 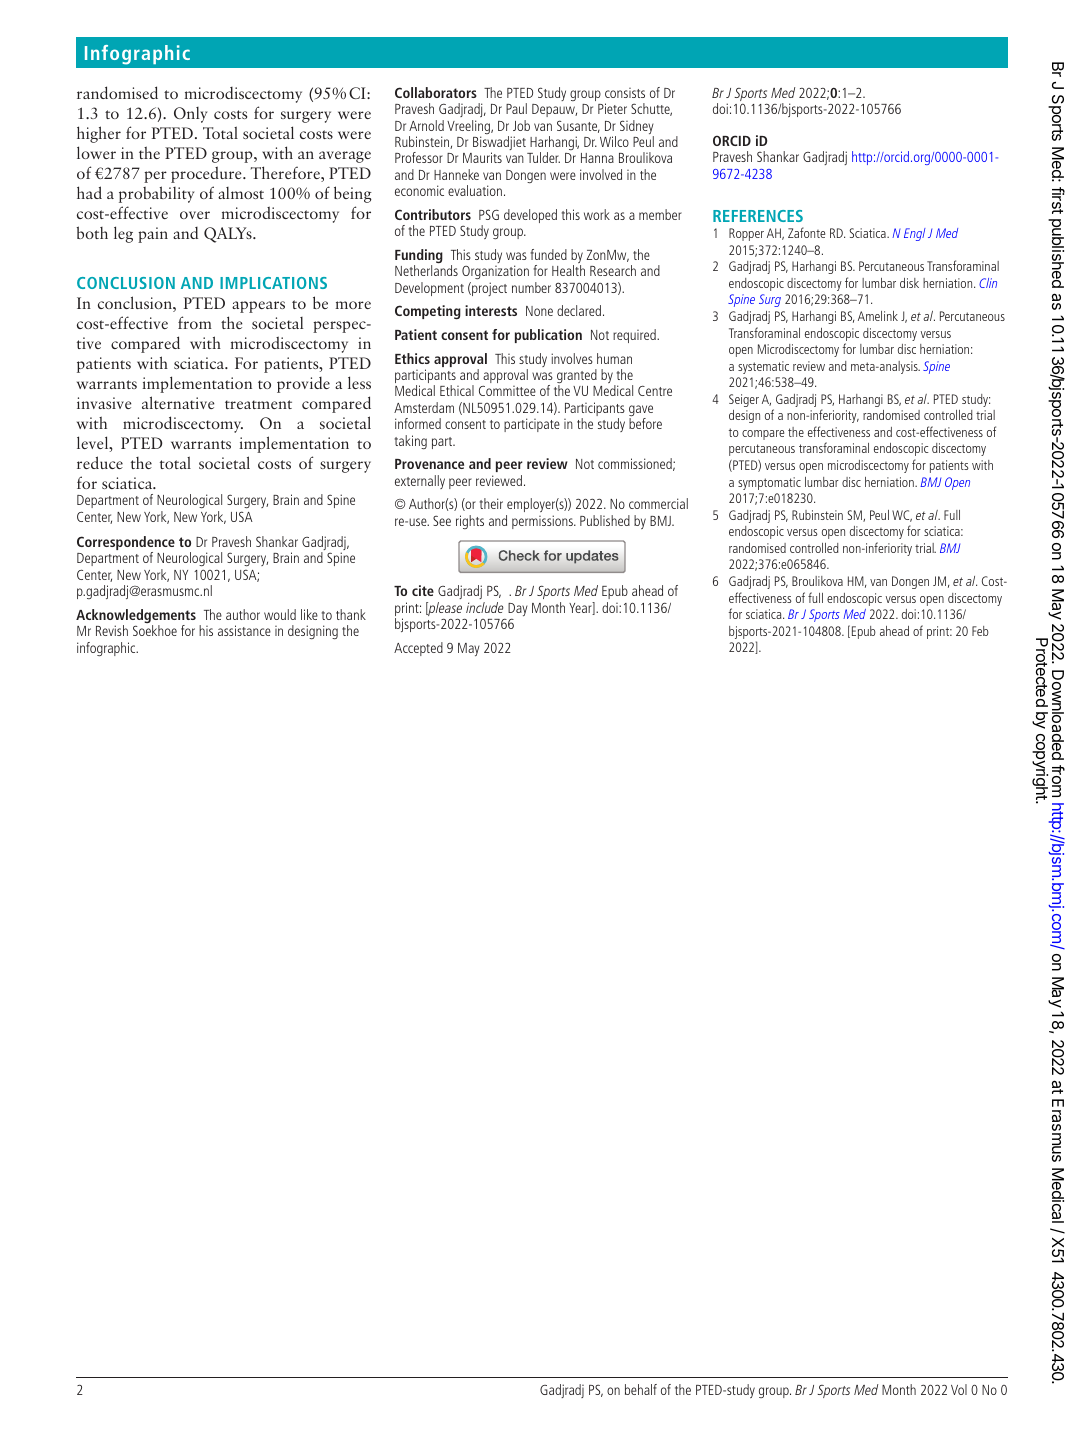 I want to click on include, so click(x=485, y=607).
